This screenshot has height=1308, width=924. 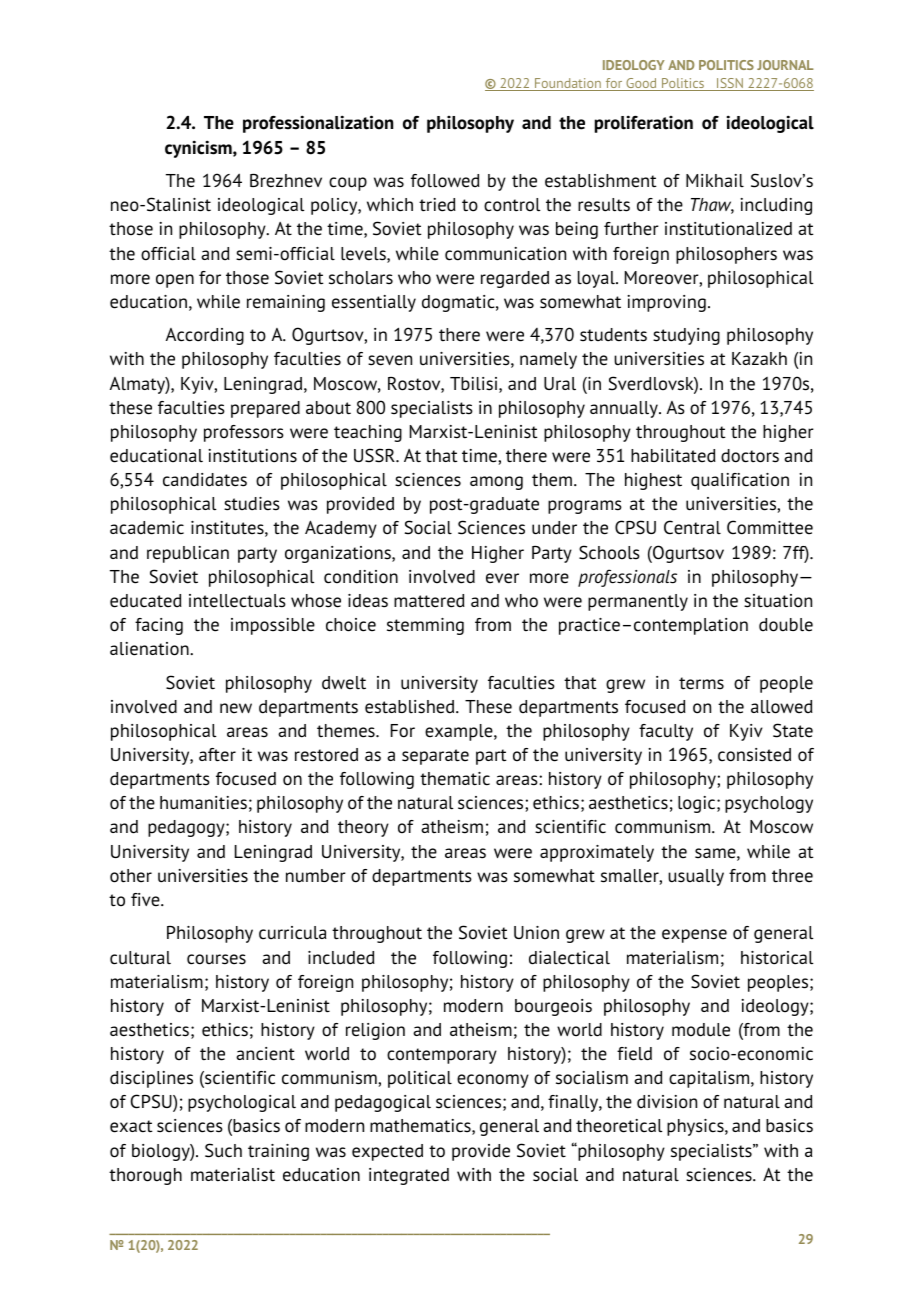 I want to click on among, so click(x=496, y=483).
